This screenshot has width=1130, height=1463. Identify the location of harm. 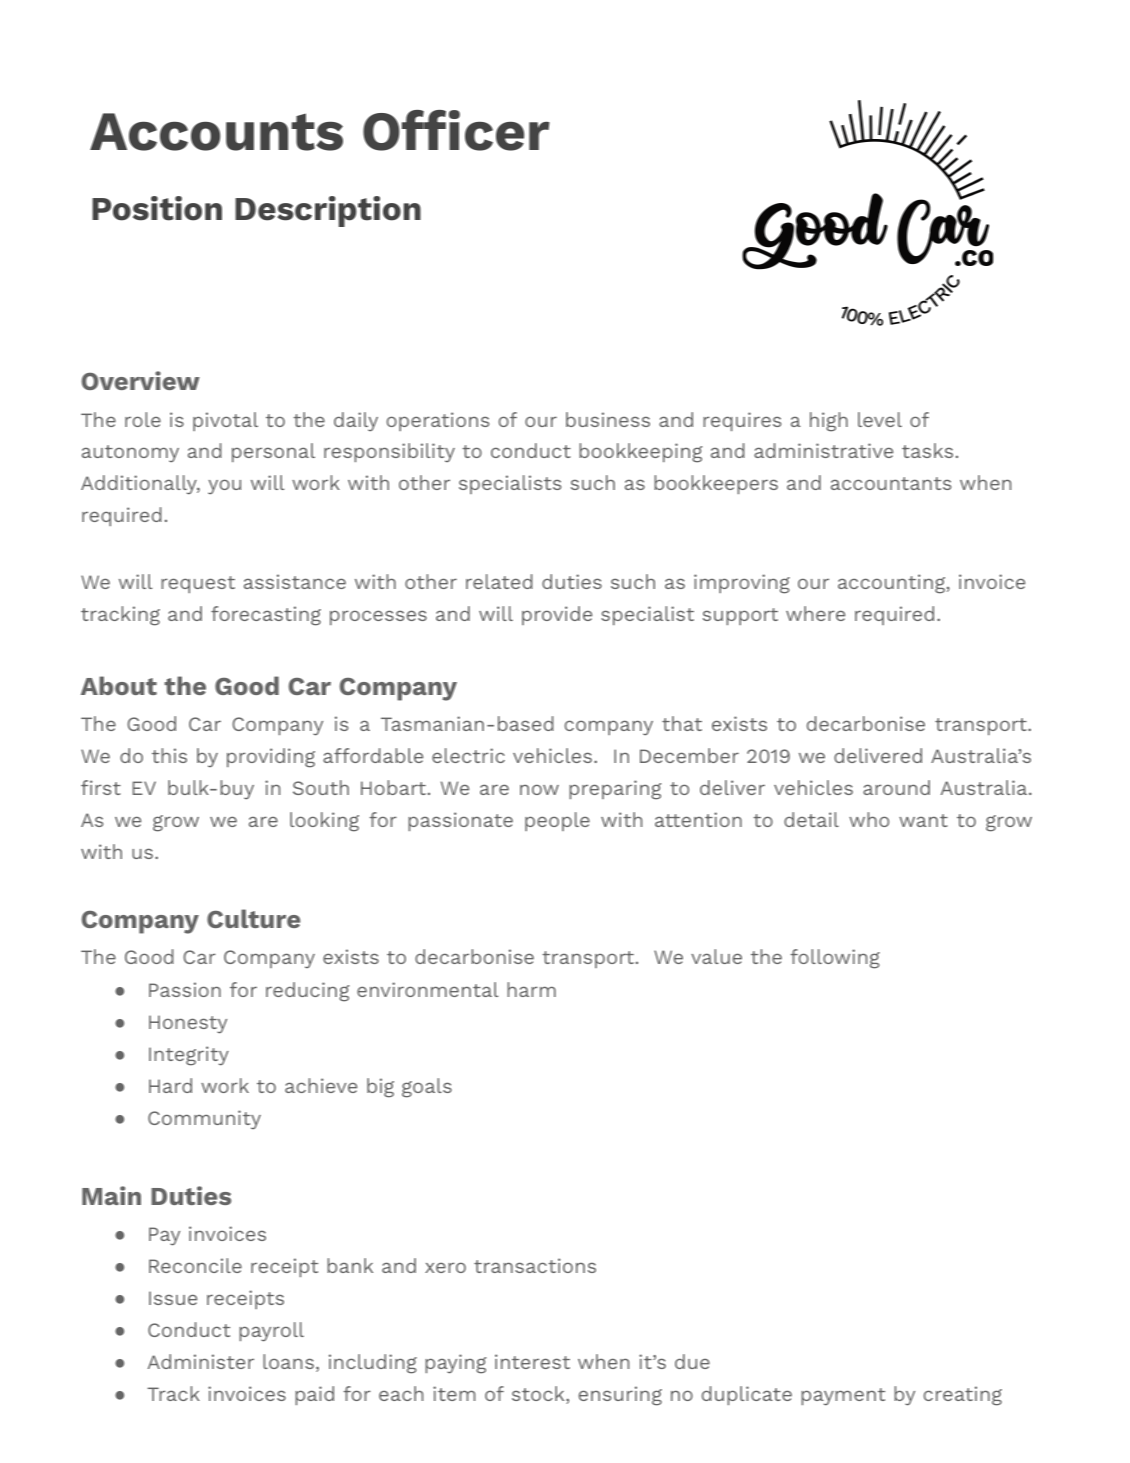
(531, 989).
